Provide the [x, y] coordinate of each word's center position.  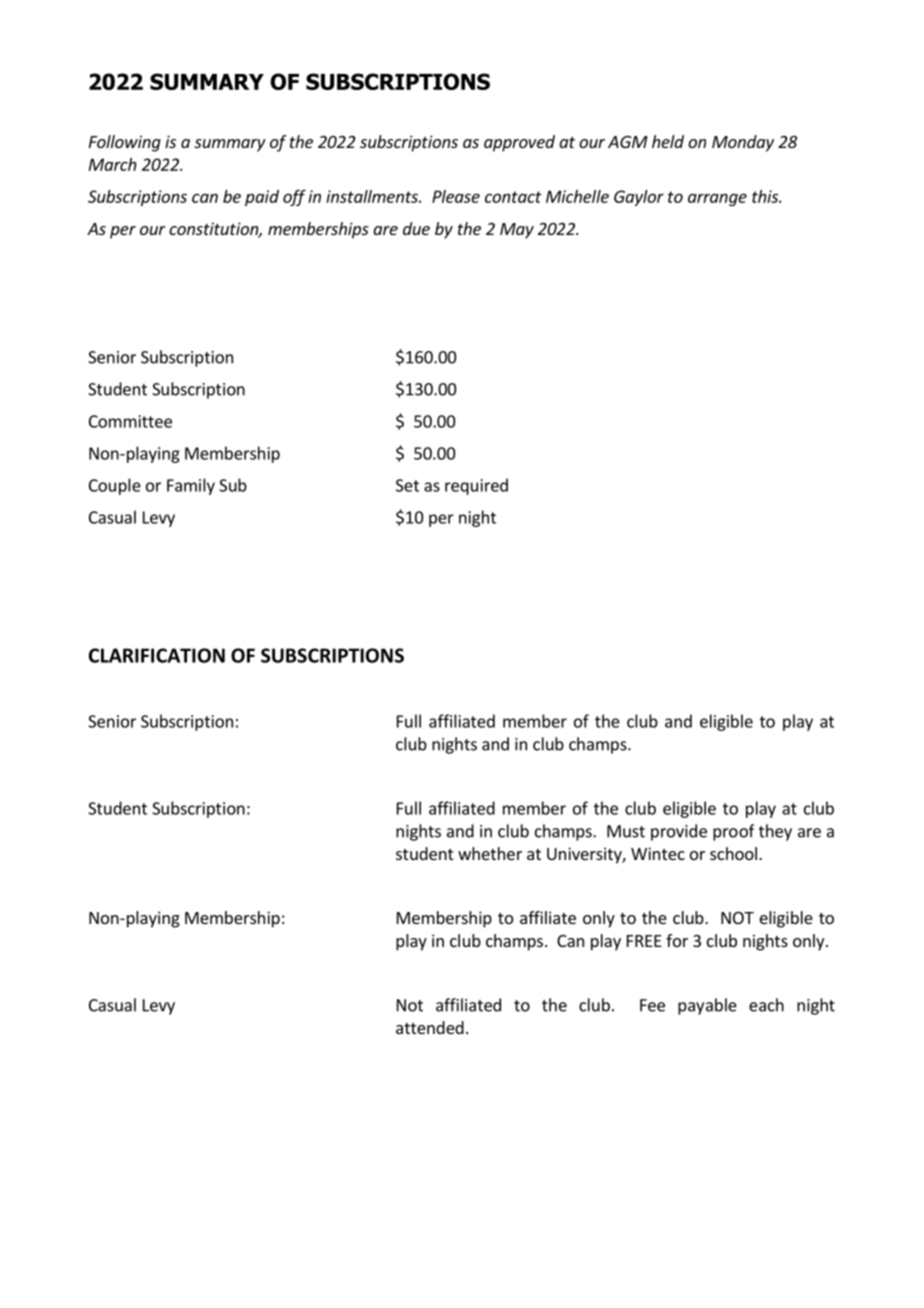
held [668, 141]
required [476, 486]
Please [456, 196]
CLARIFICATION [157, 655]
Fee [652, 1005]
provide [679, 832]
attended [430, 1027]
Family [191, 486]
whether [490, 853]
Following [125, 143]
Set [407, 485]
